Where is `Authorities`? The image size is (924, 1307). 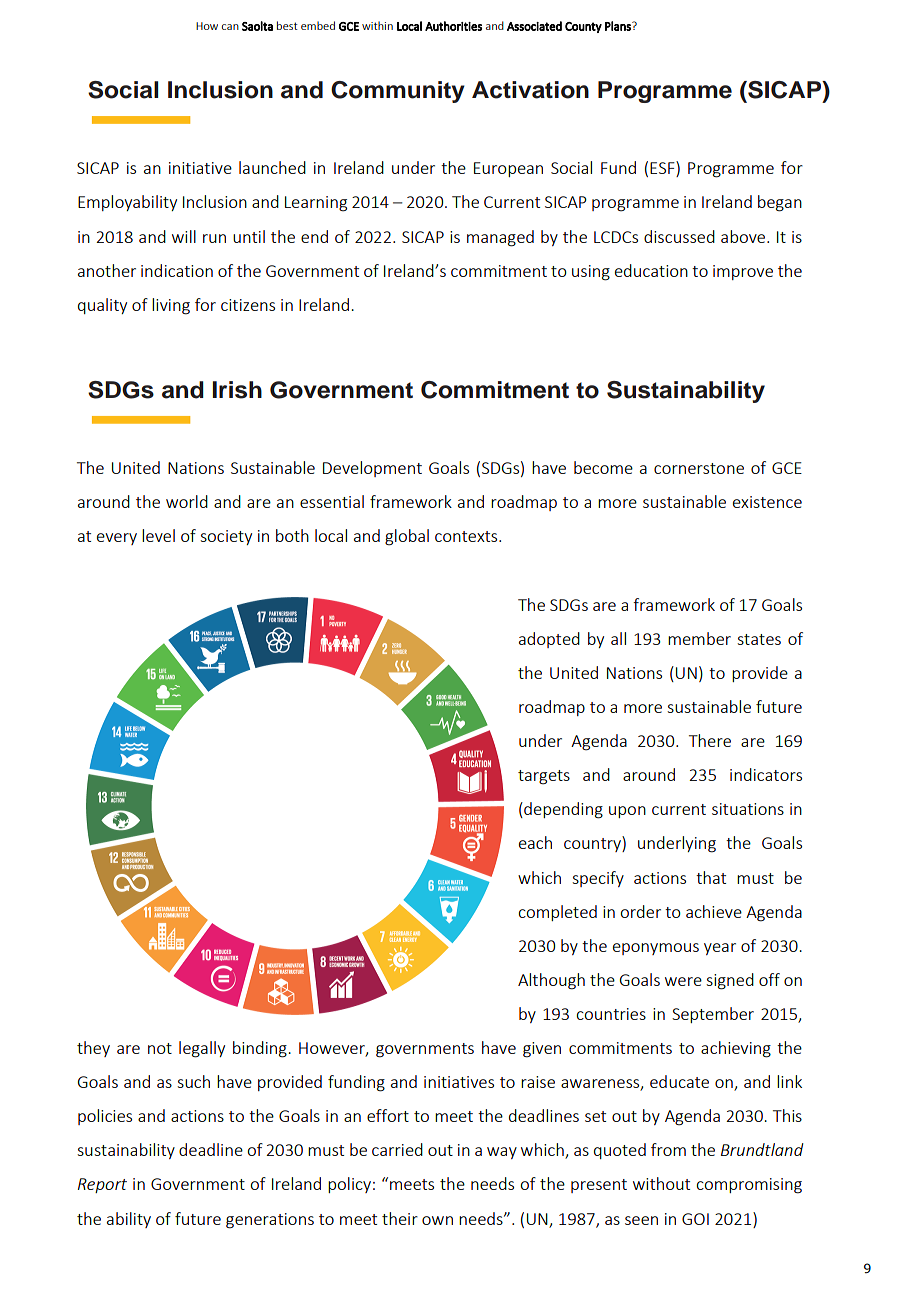
Authorities is located at coordinates (453, 26).
